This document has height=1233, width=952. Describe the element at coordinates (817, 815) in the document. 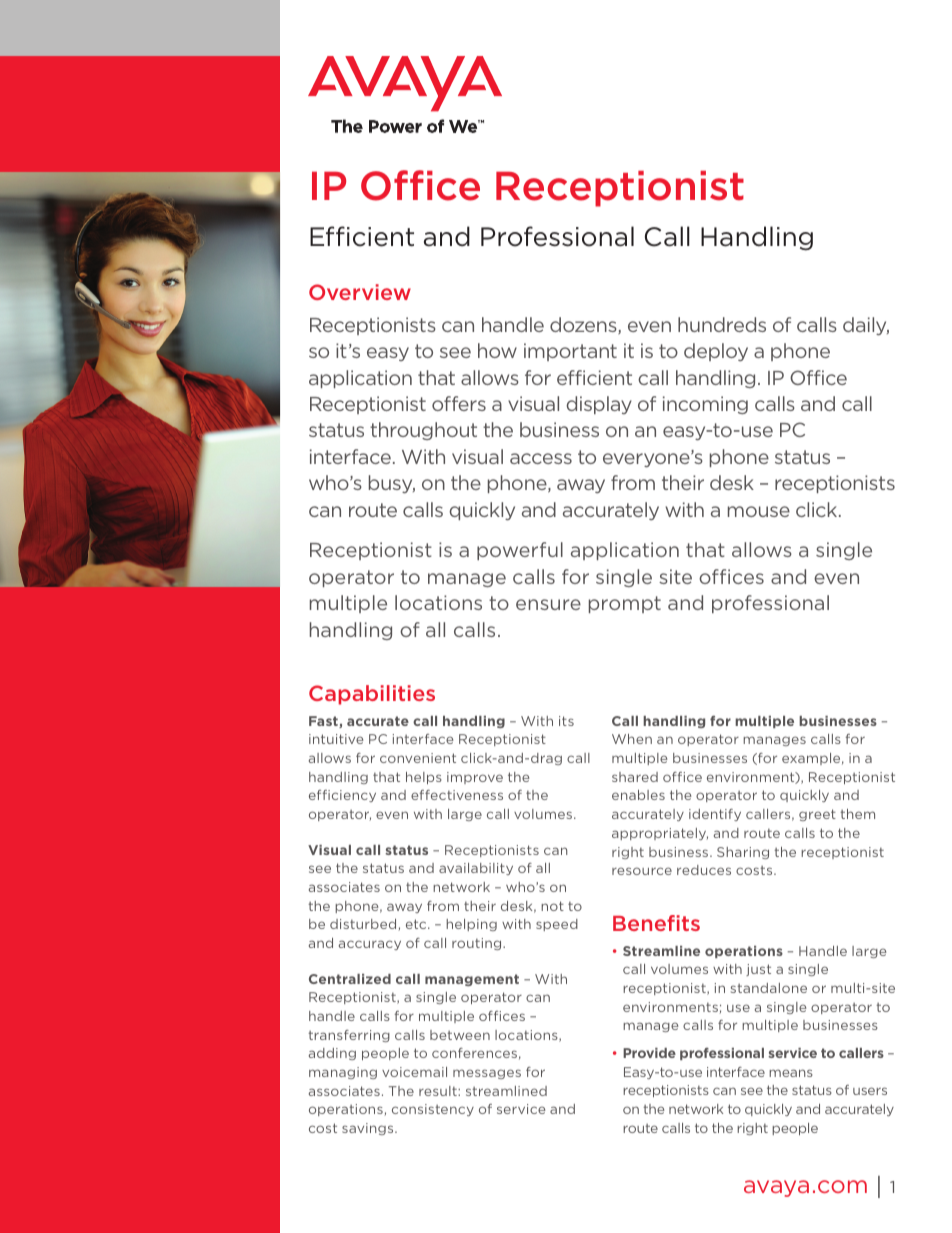

I see `greet` at that location.
